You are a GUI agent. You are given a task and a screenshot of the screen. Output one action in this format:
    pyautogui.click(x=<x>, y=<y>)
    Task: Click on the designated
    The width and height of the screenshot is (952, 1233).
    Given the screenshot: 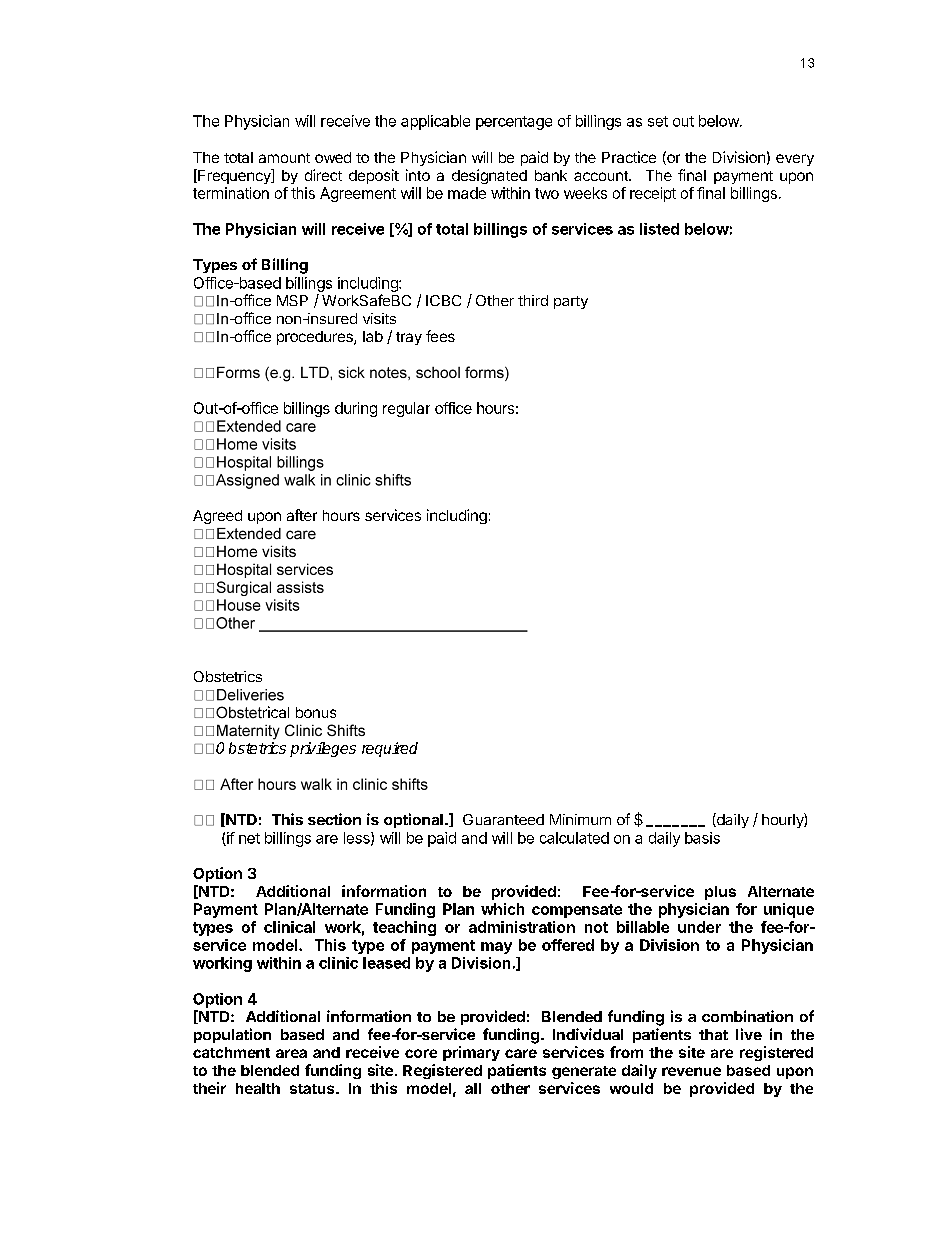 What is the action you would take?
    pyautogui.click(x=489, y=176)
